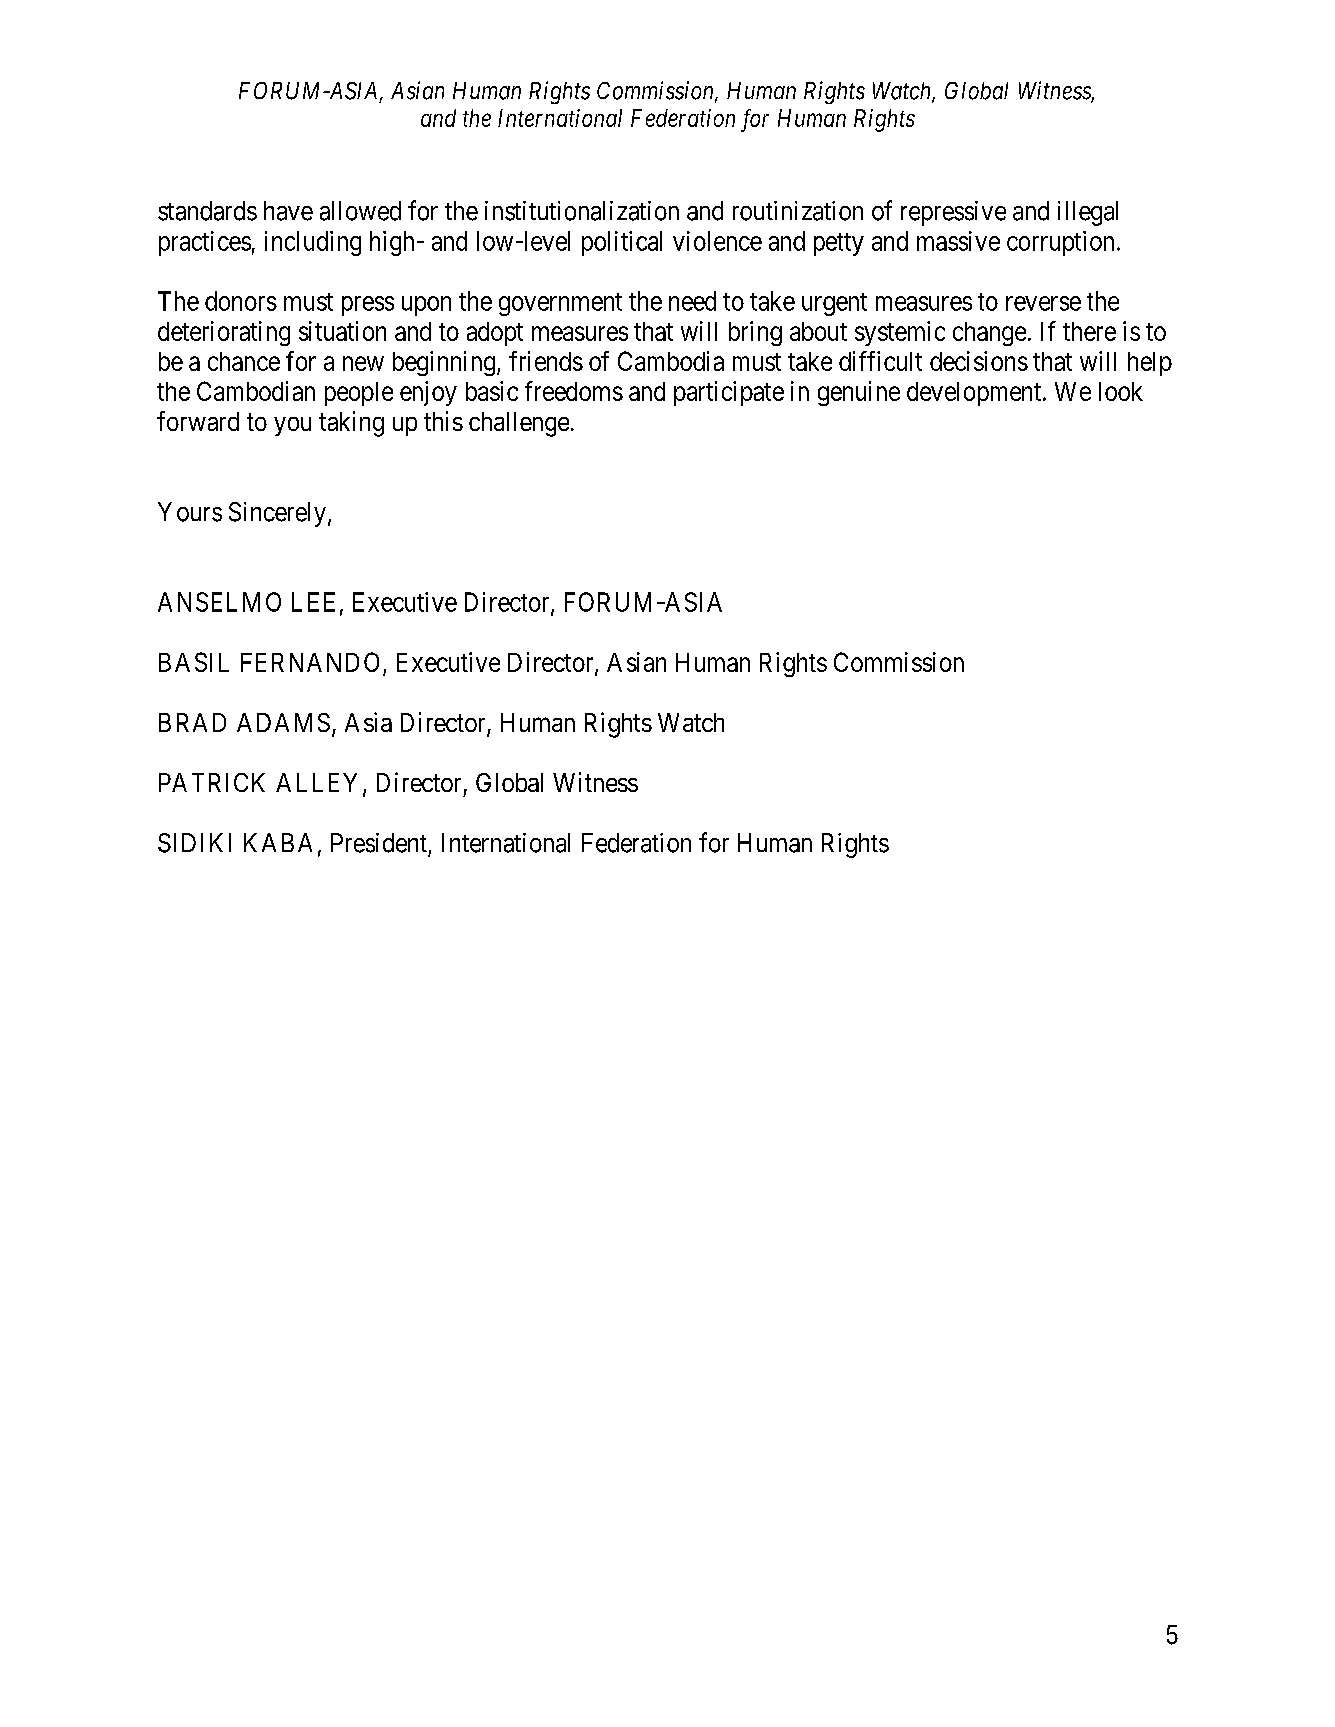  I want to click on look, so click(1121, 391).
